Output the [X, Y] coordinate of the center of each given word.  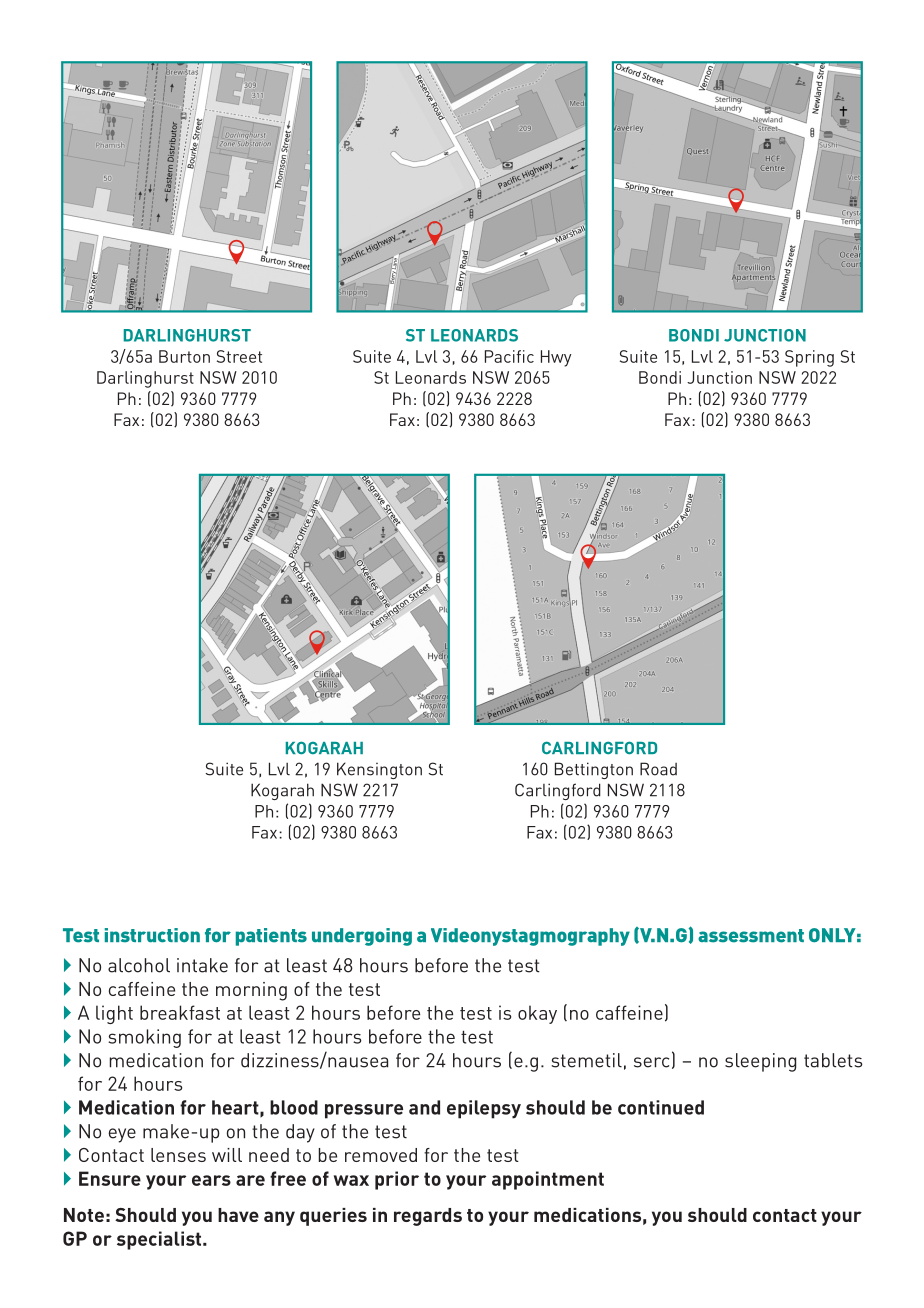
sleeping [760, 1062]
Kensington [379, 770]
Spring [809, 358]
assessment [751, 936]
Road [658, 769]
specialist [160, 1240]
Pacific [509, 356]
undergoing [362, 937]
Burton [184, 356]
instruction [152, 935]
